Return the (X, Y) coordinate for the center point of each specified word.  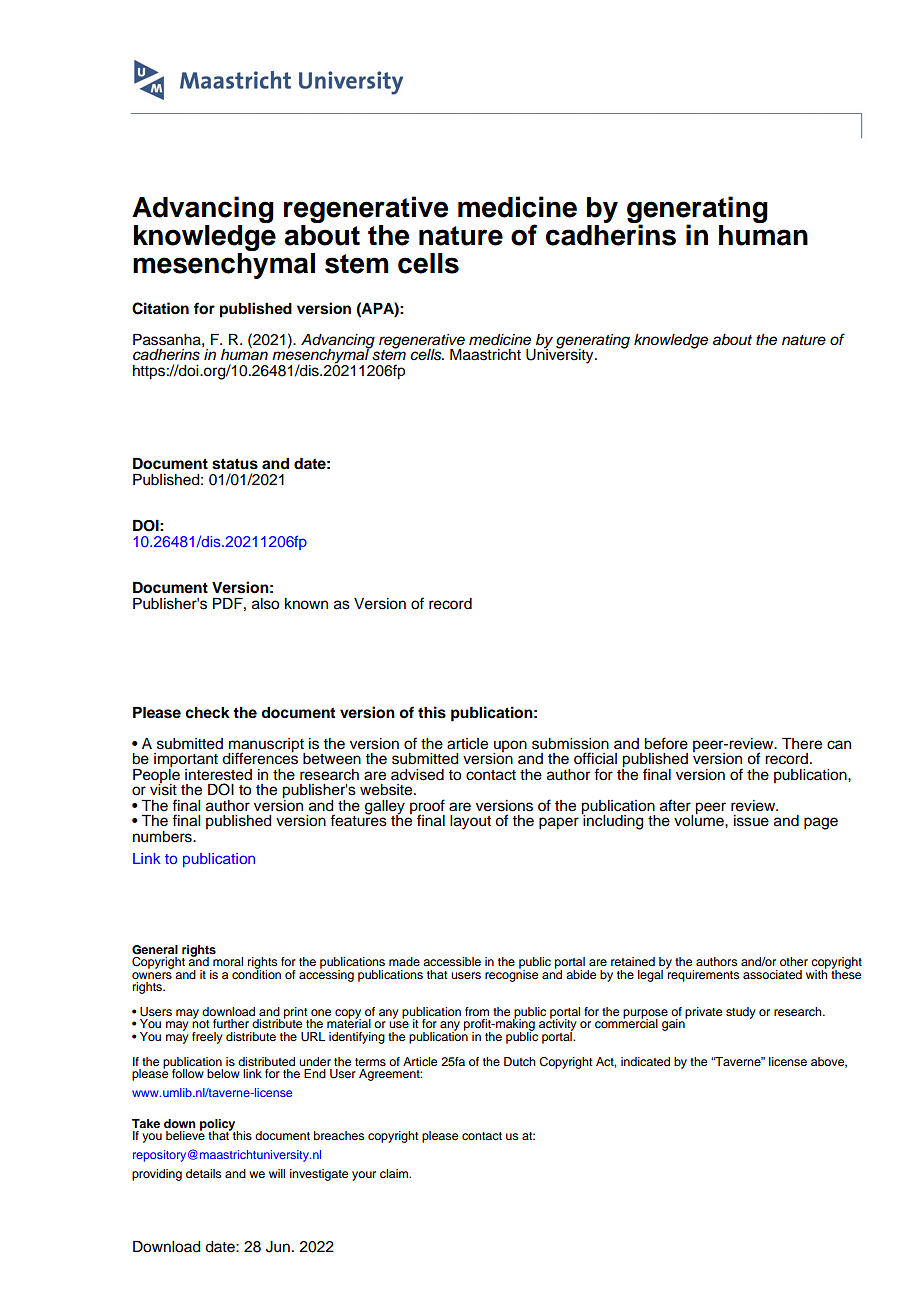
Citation (160, 308)
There (802, 744)
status (235, 464)
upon (510, 747)
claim (395, 1173)
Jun (278, 1247)
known (306, 604)
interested (218, 775)
